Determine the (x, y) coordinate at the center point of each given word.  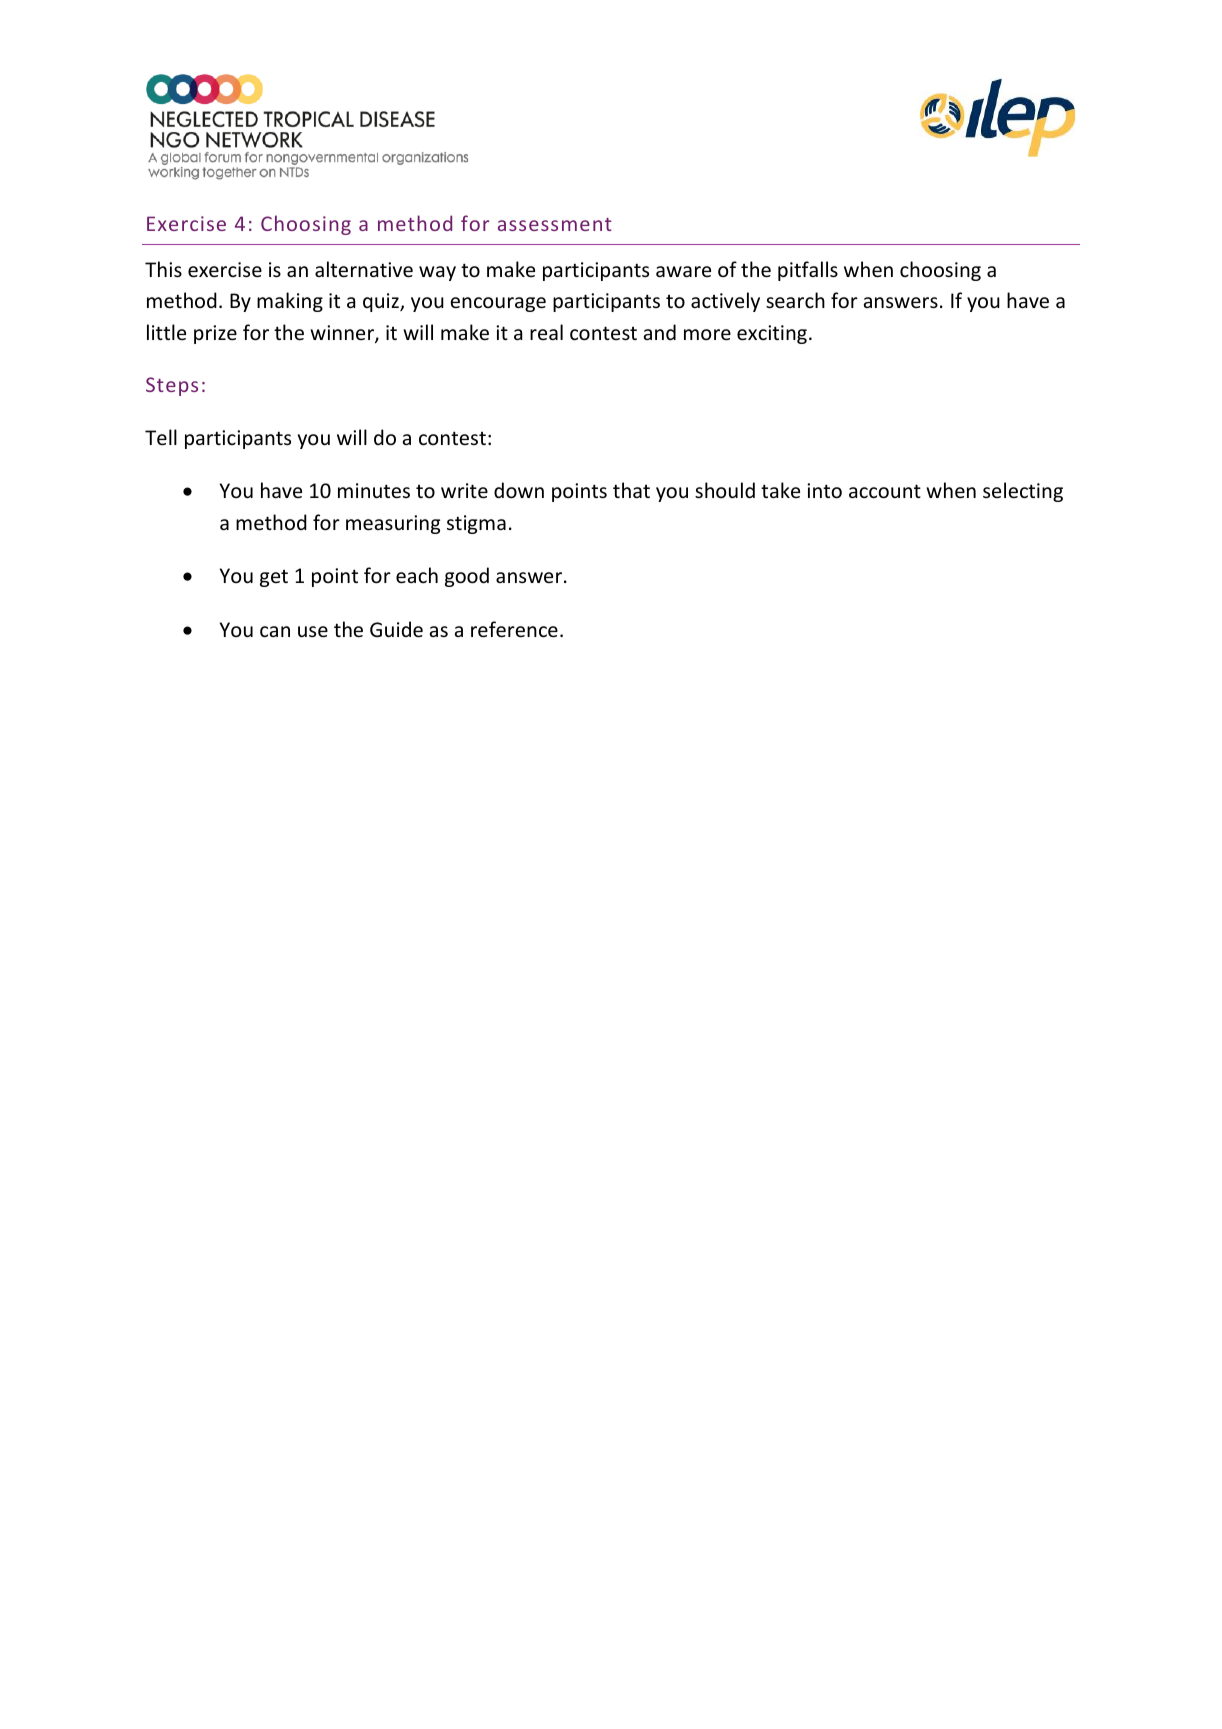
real (546, 332)
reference (514, 629)
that (631, 490)
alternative (364, 269)
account (885, 491)
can (275, 632)
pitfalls (808, 271)
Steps (172, 386)
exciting (772, 334)
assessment (555, 224)
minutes (374, 491)
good (467, 577)
